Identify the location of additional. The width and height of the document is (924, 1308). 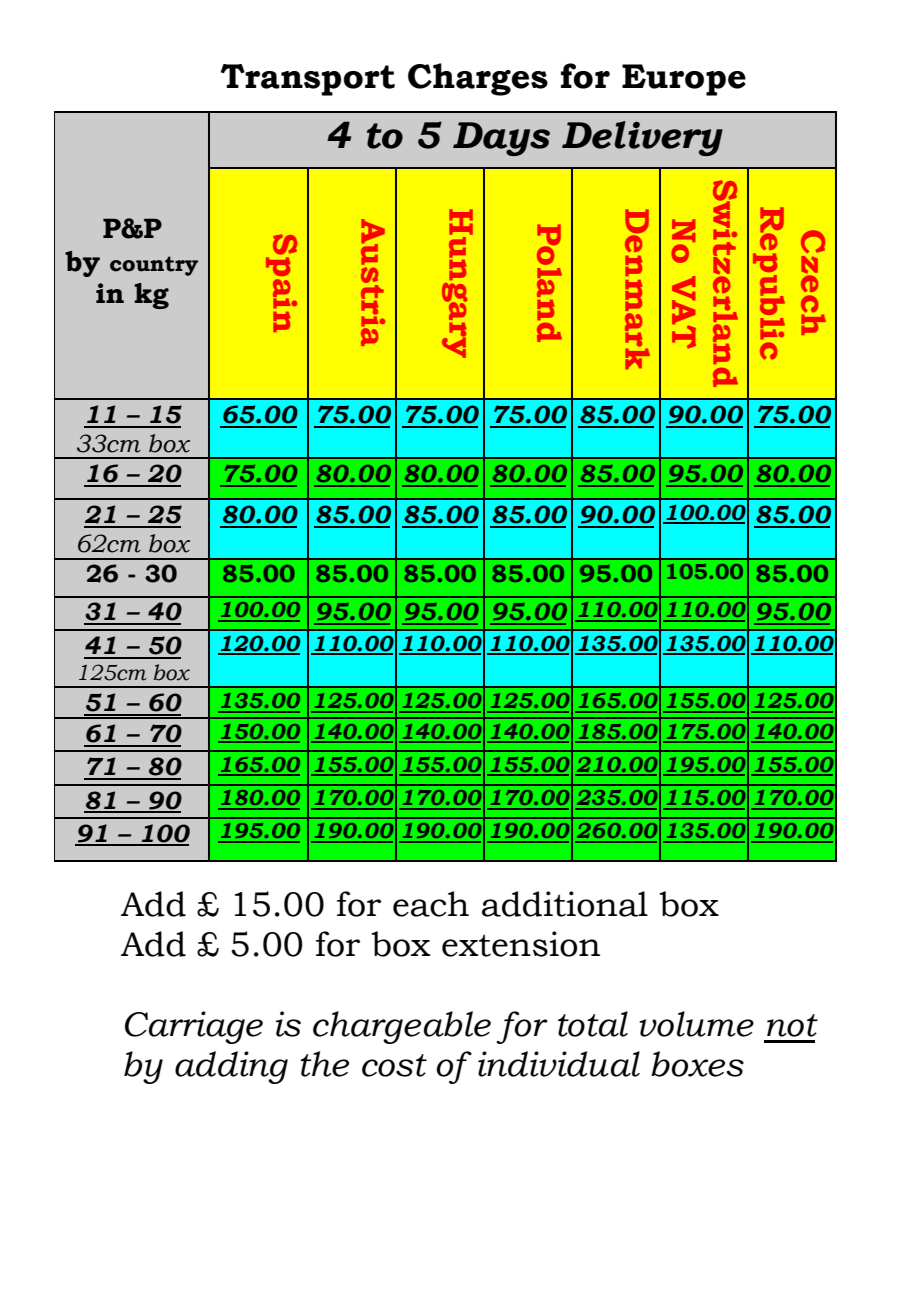
(565, 904).
